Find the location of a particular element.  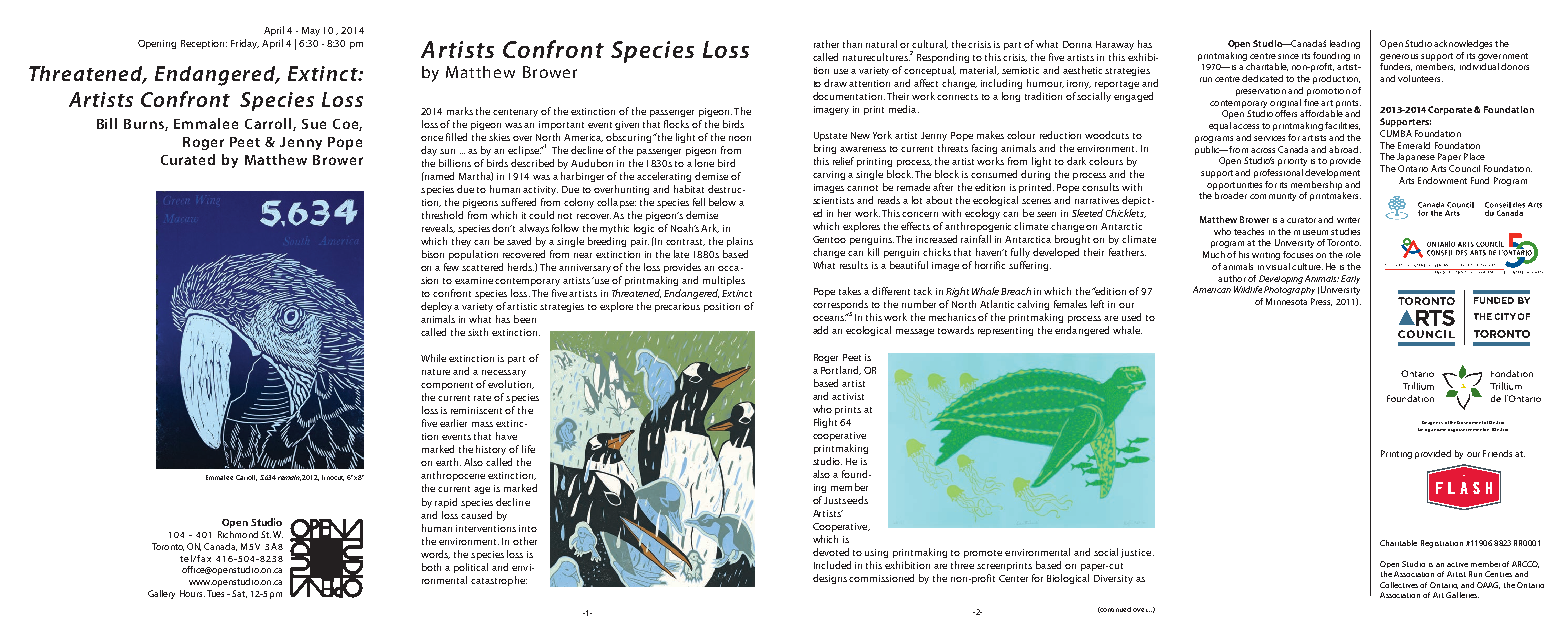

corresponds is located at coordinates (840, 306).
